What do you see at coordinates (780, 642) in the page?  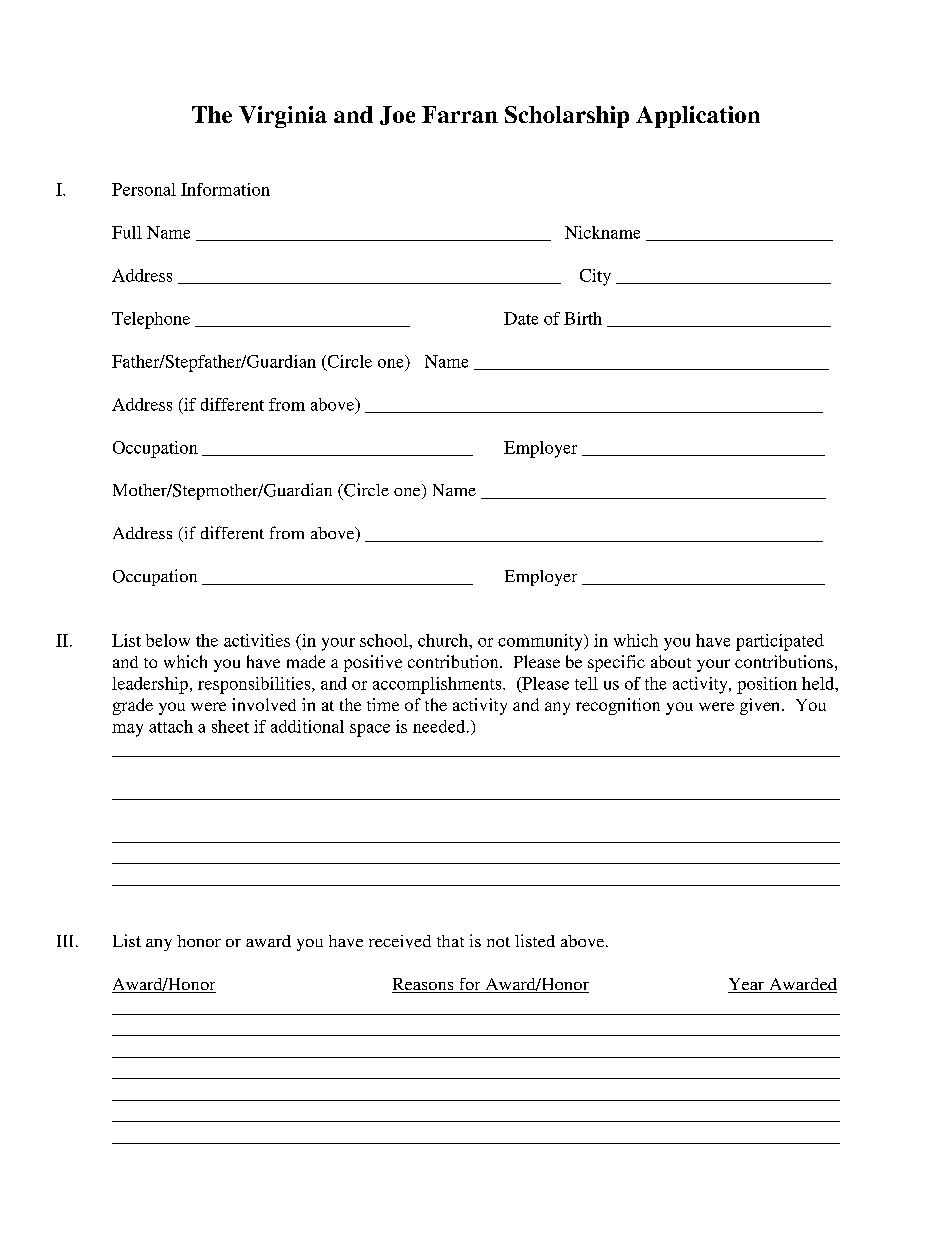 I see `participated` at bounding box center [780, 642].
